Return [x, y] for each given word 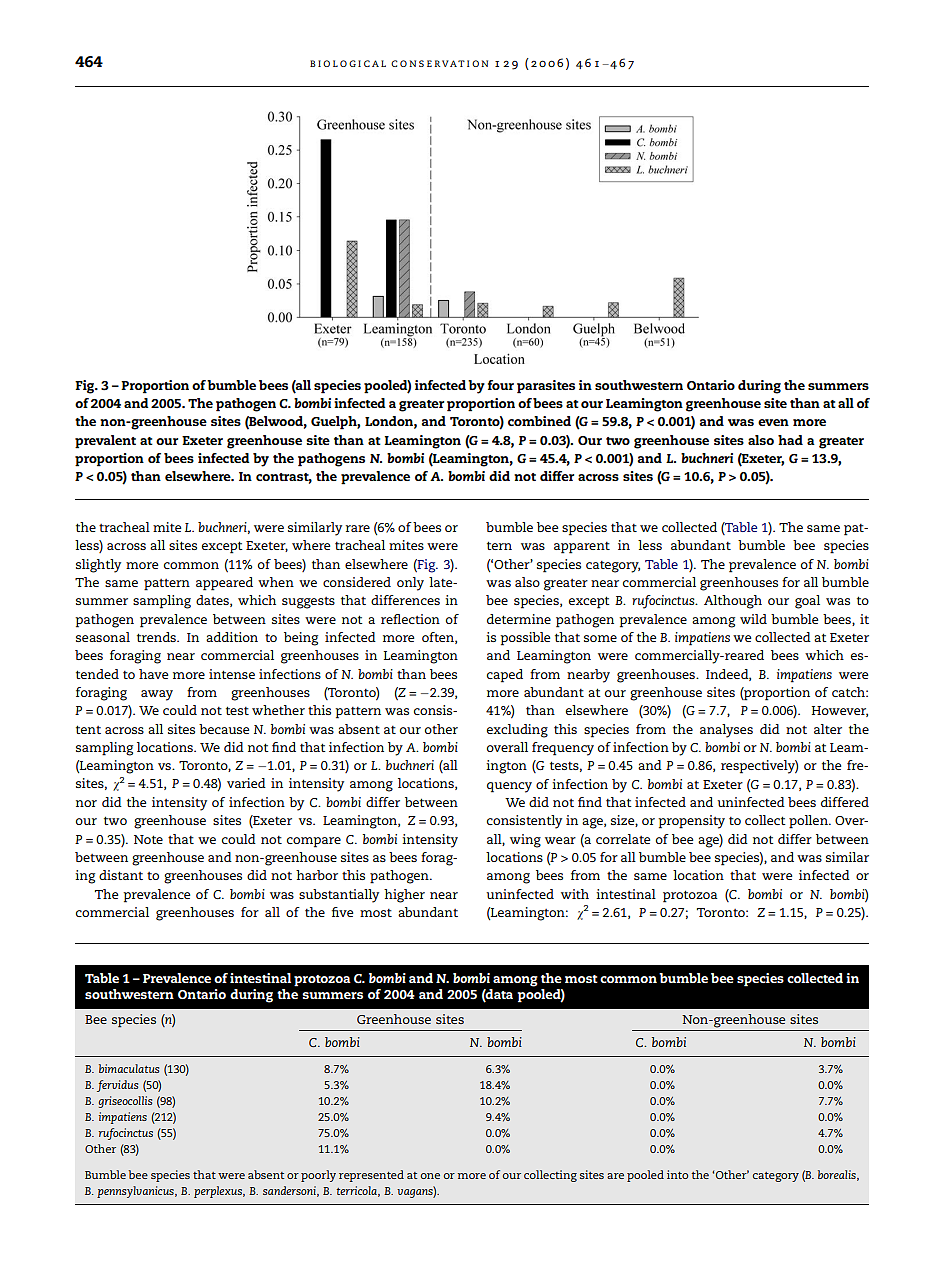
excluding [517, 731]
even [773, 422]
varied [246, 783]
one [430, 1176]
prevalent [105, 442]
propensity [691, 822]
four [501, 385]
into [677, 1174]
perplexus [219, 1192]
